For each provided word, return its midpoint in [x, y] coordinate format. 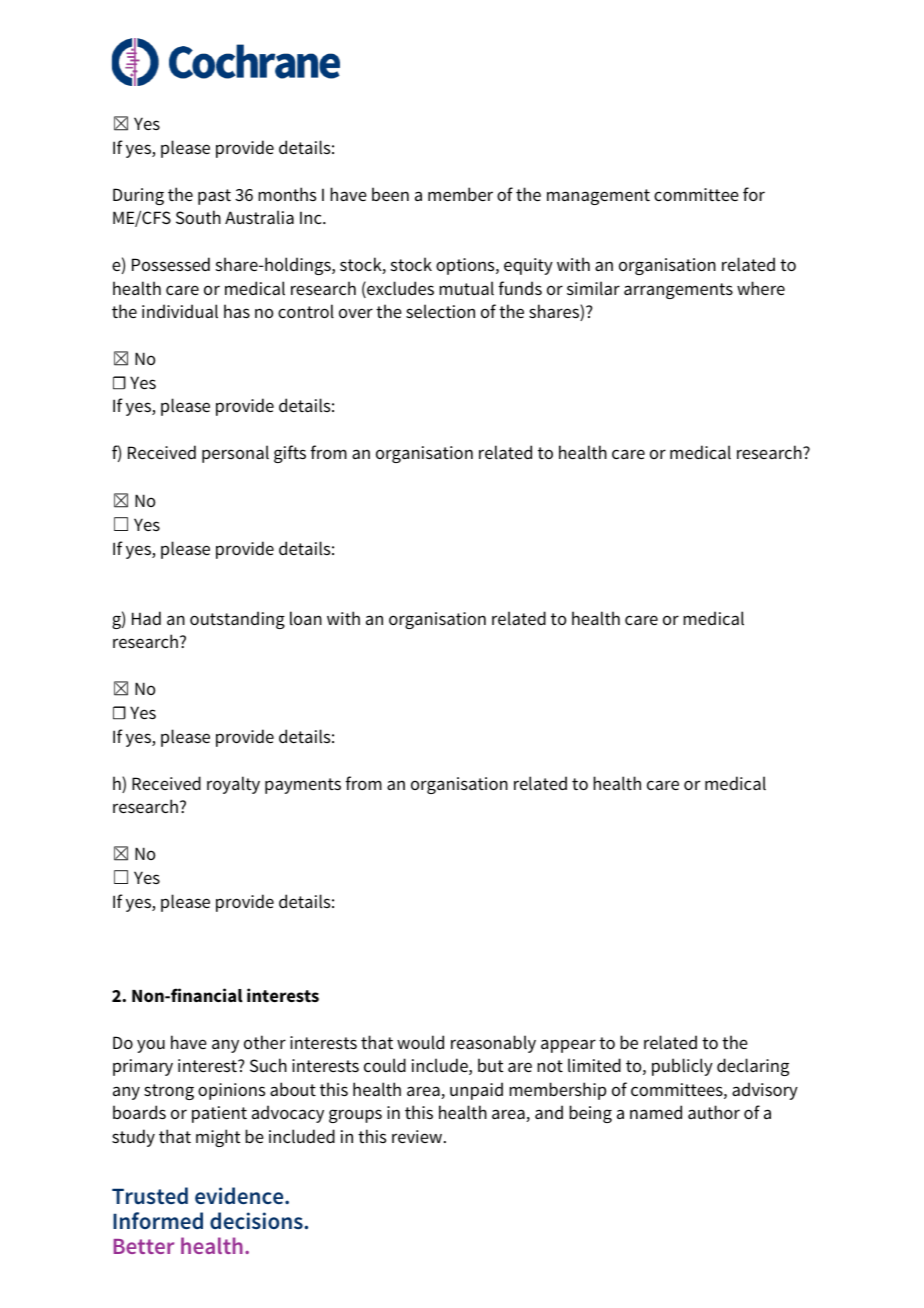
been [390, 194]
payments [303, 786]
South [198, 217]
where [761, 288]
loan [306, 618]
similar [593, 288]
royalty [233, 785]
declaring [753, 1067]
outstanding [237, 620]
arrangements [678, 291]
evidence [240, 1196]
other [265, 1042]
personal [235, 454]
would [420, 1042]
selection [440, 311]
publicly [682, 1067]
